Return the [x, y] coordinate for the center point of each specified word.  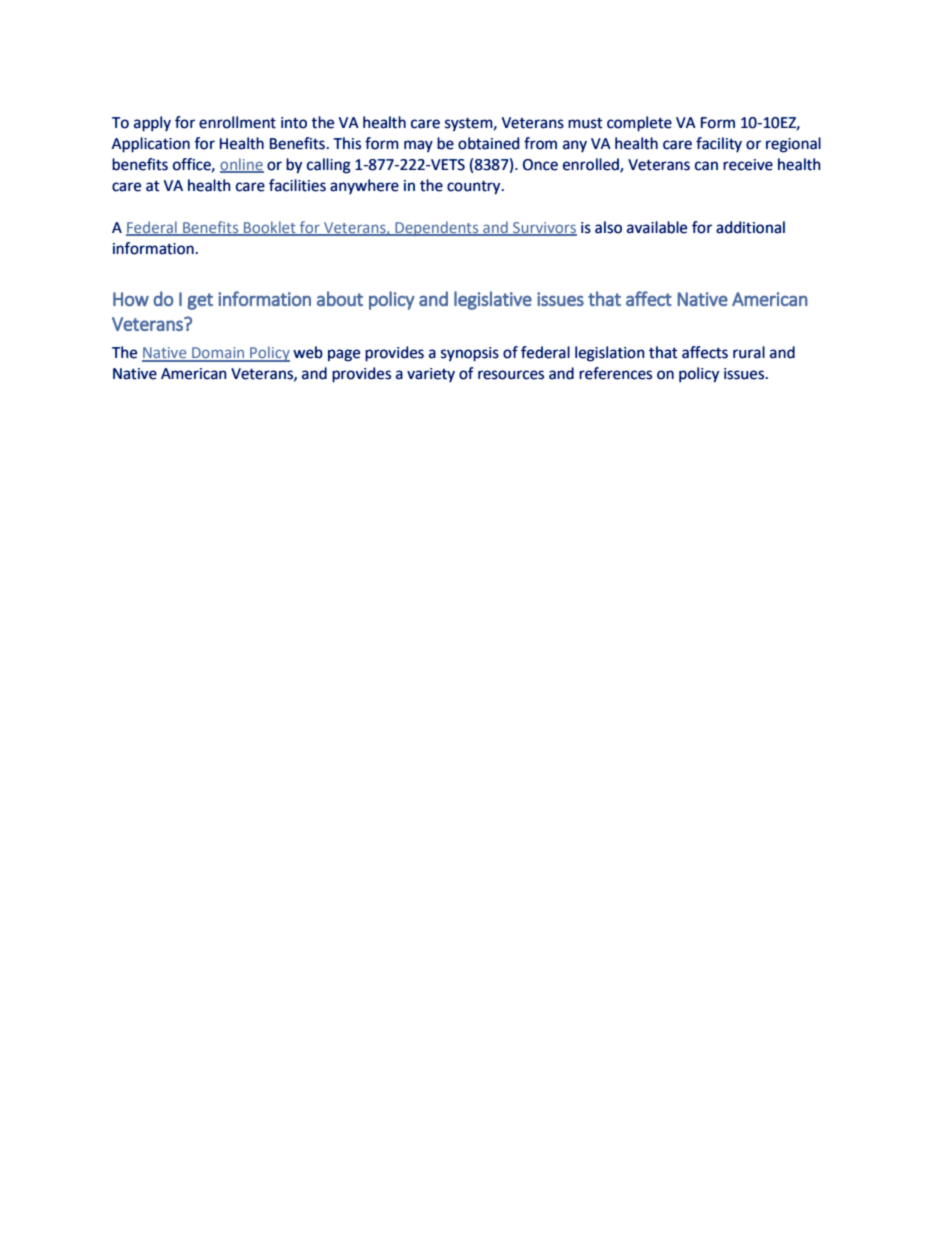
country [475, 188]
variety [431, 375]
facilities [297, 185]
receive [748, 165]
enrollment [237, 122]
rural [749, 352]
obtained [488, 143]
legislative [493, 300]
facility [719, 144]
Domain [218, 354]
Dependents [437, 228]
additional [750, 227]
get [200, 301]
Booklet [269, 228]
